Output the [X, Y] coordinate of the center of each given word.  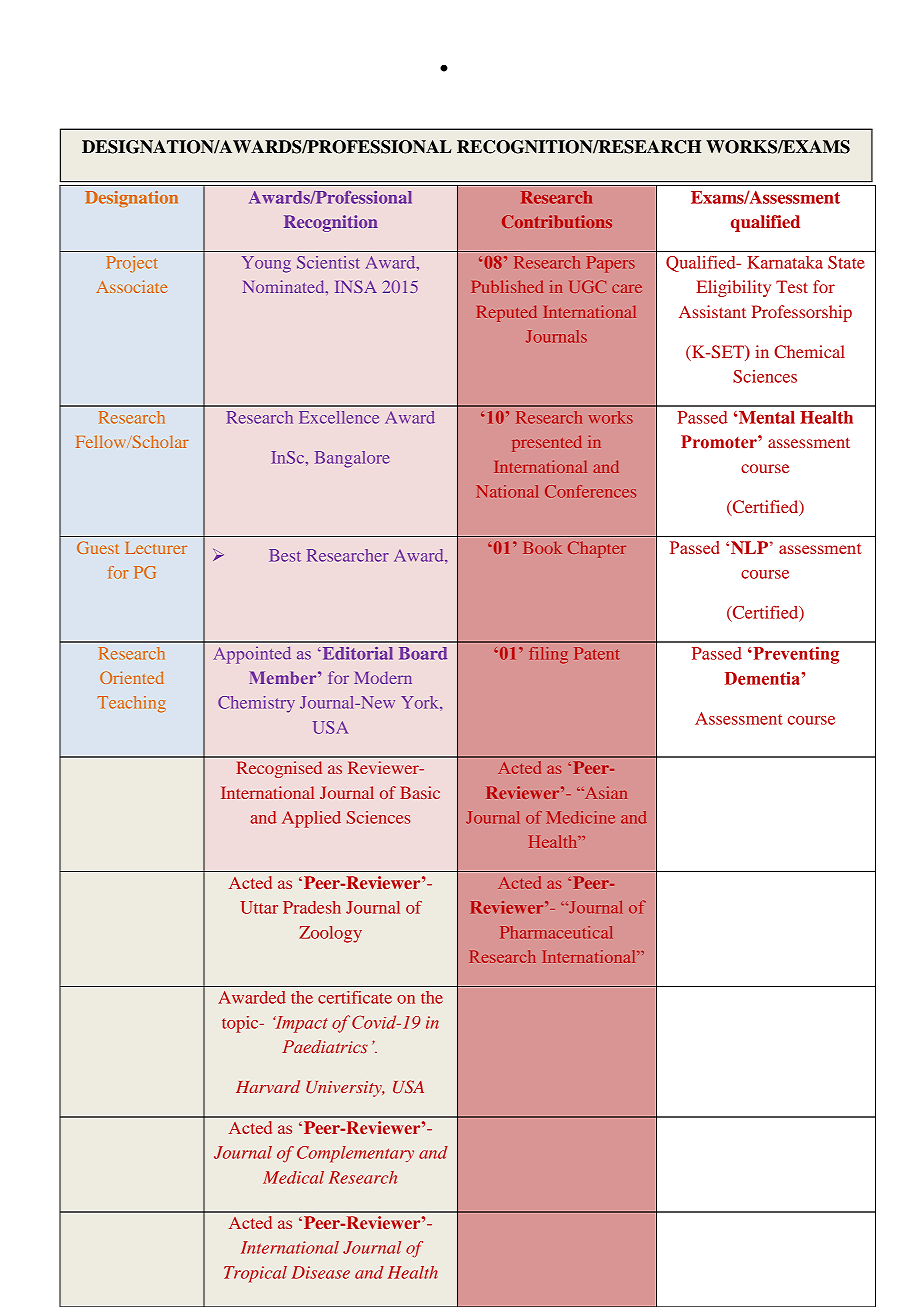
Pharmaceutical [556, 932]
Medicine [581, 817]
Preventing [795, 655]
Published [507, 286]
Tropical [255, 1274]
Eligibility [733, 288]
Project [132, 264]
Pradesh [312, 907]
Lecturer [156, 548]
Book [542, 547]
